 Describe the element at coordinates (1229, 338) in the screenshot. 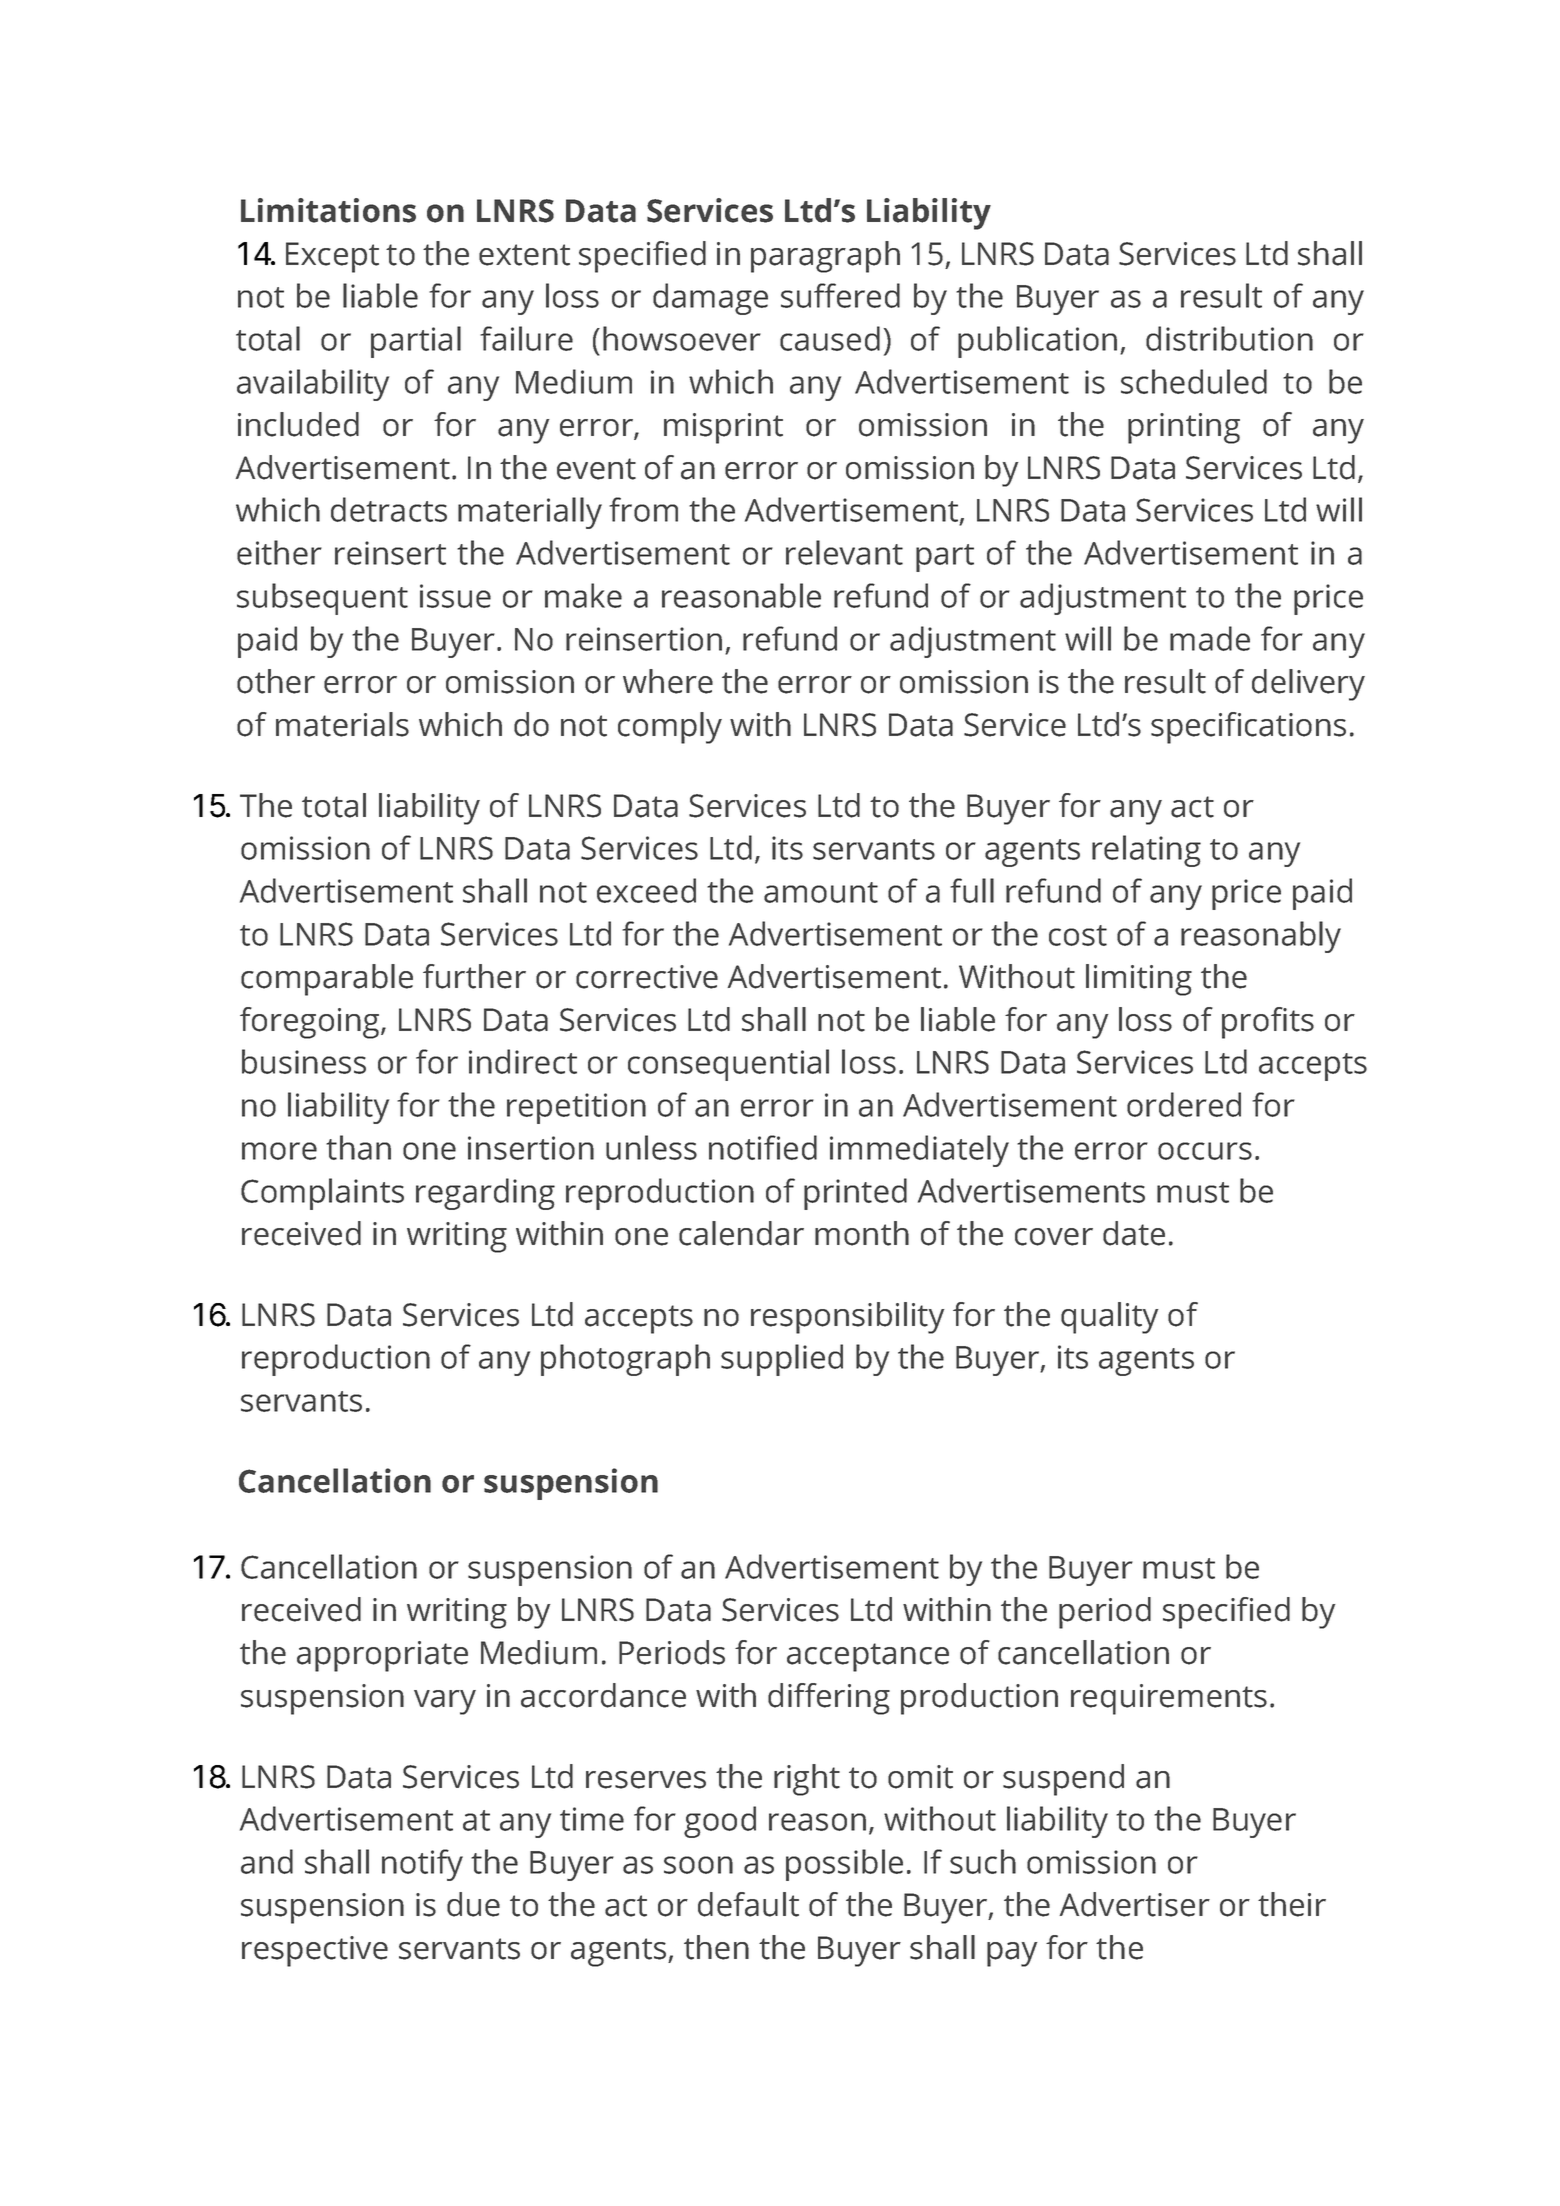

I see `distribution` at that location.
